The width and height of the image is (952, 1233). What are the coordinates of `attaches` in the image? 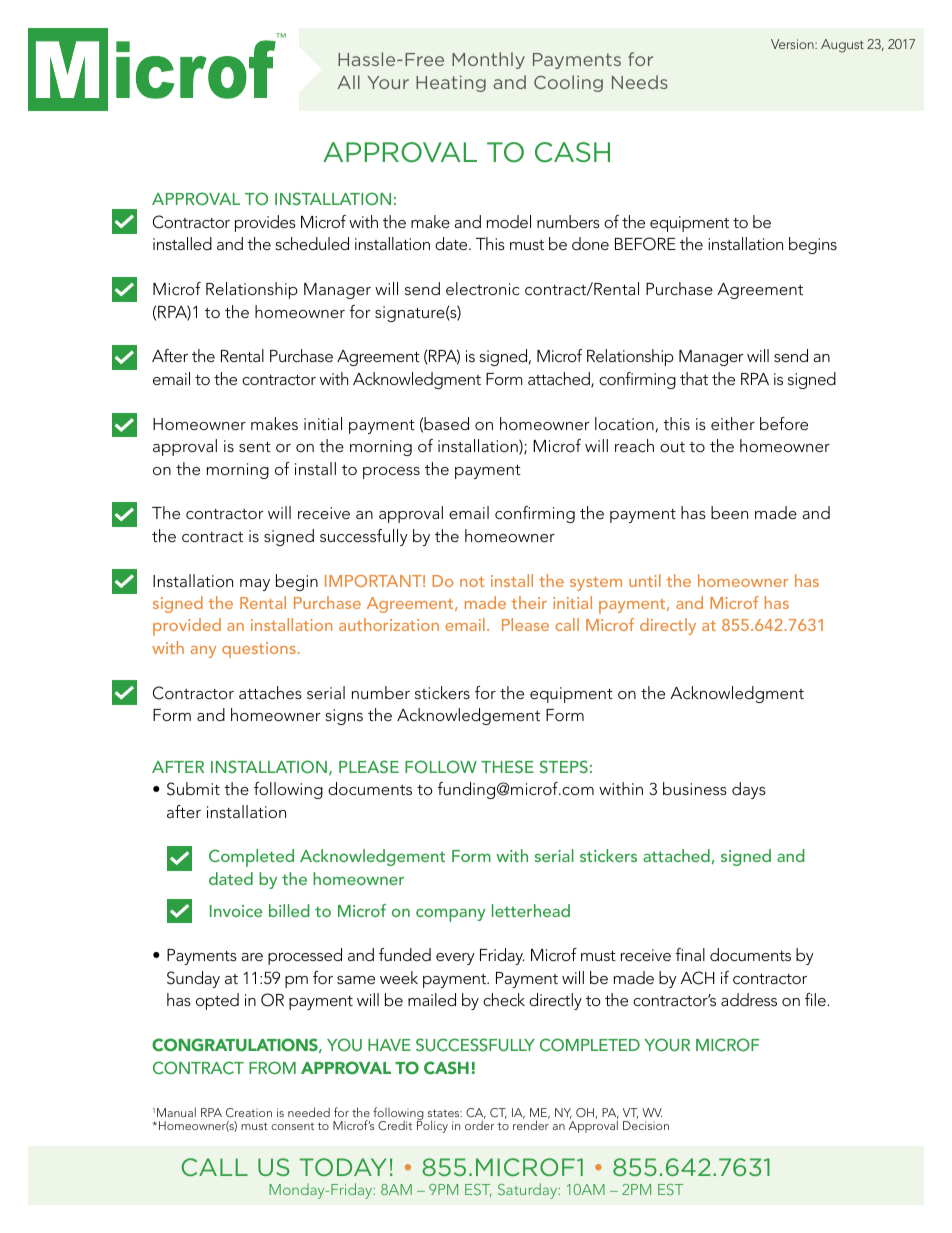 It's located at (270, 692).
